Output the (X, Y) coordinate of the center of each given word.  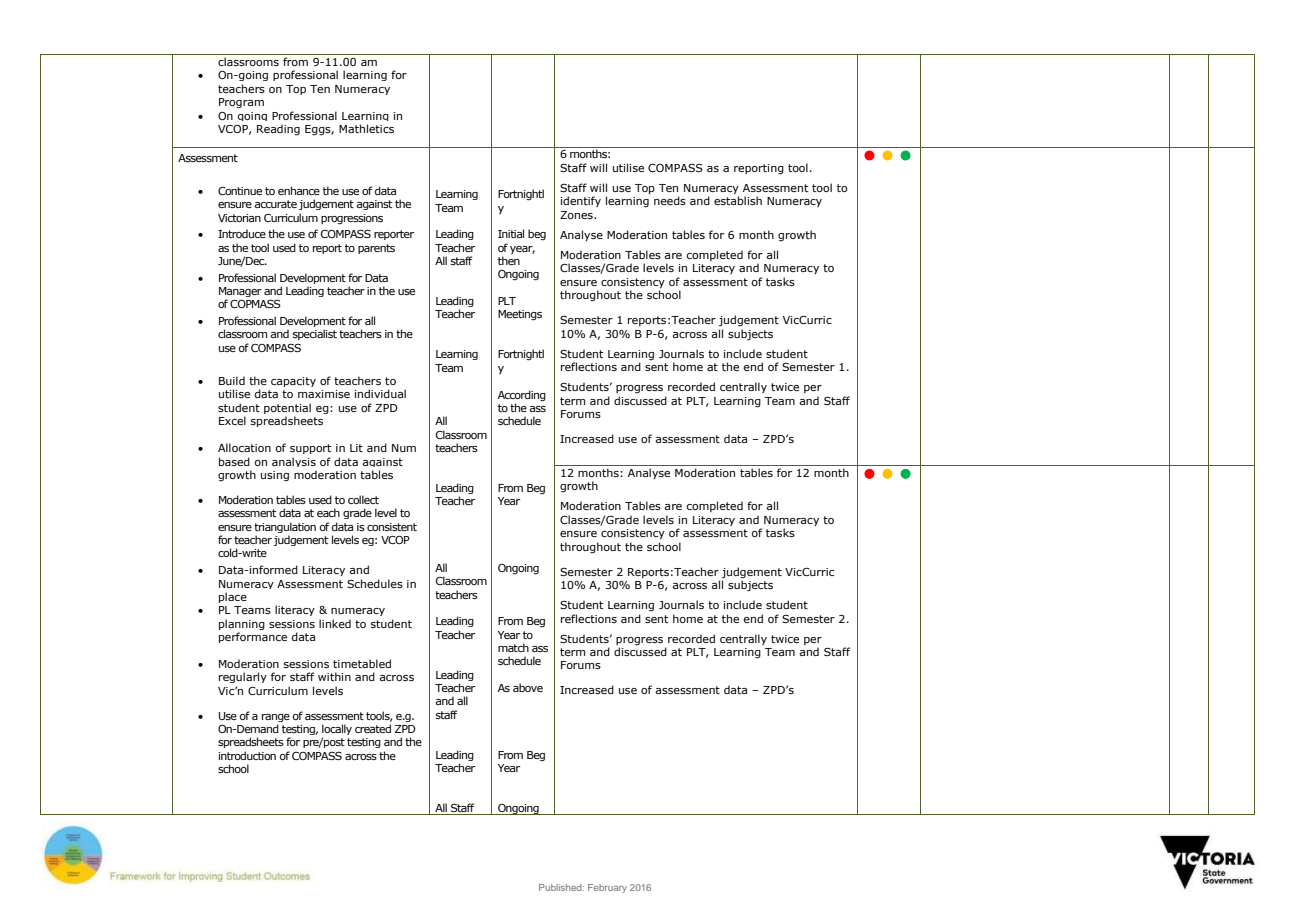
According (522, 396)
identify (581, 201)
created (373, 728)
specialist (315, 334)
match (513, 647)
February (607, 888)
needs (670, 200)
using (275, 476)
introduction (247, 755)
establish (738, 200)
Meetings (520, 315)
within (334, 676)
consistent (392, 527)
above (528, 687)
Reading (278, 130)
